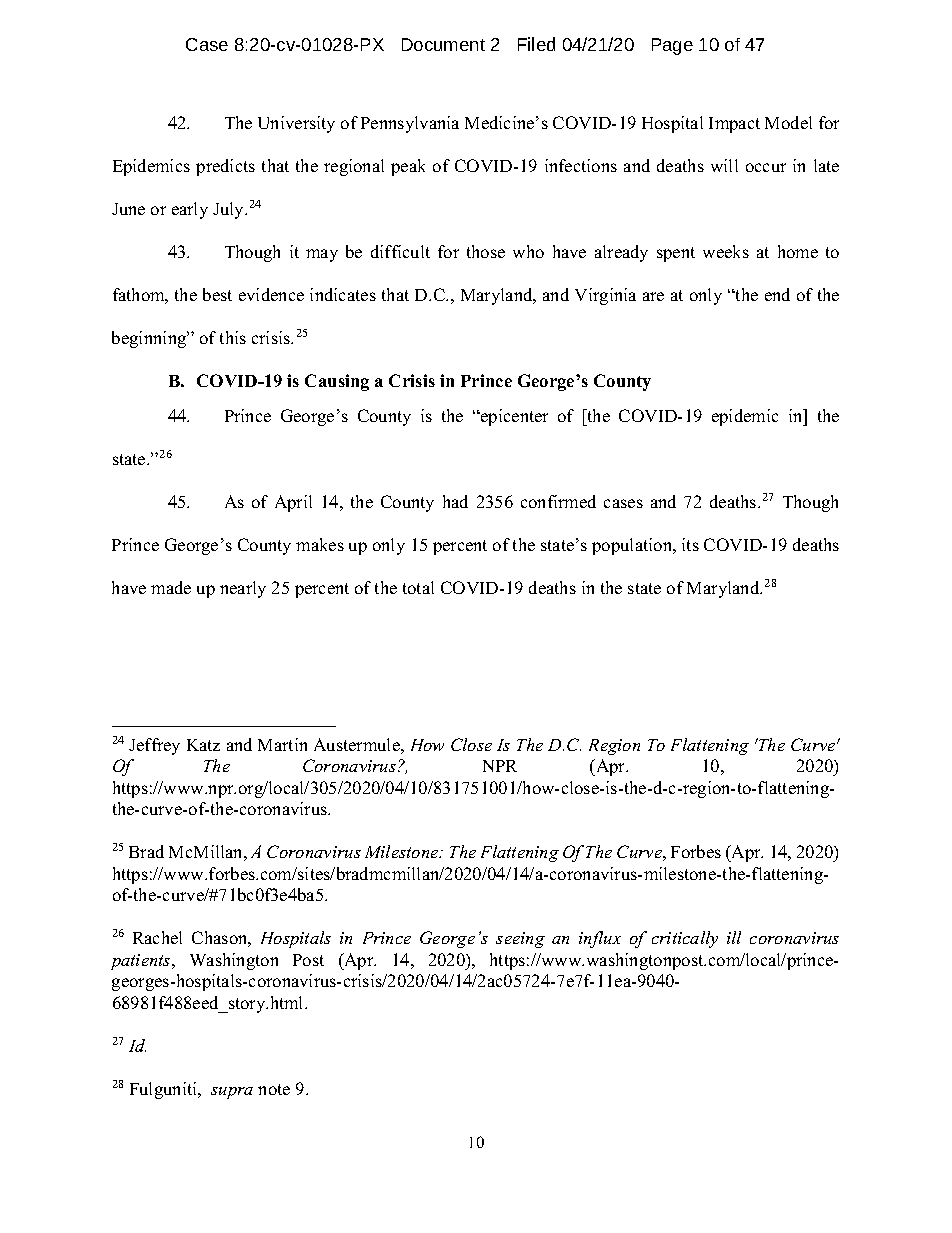 The width and height of the screenshot is (952, 1233). Describe the element at coordinates (690, 544) in the screenshot. I see `its` at that location.
